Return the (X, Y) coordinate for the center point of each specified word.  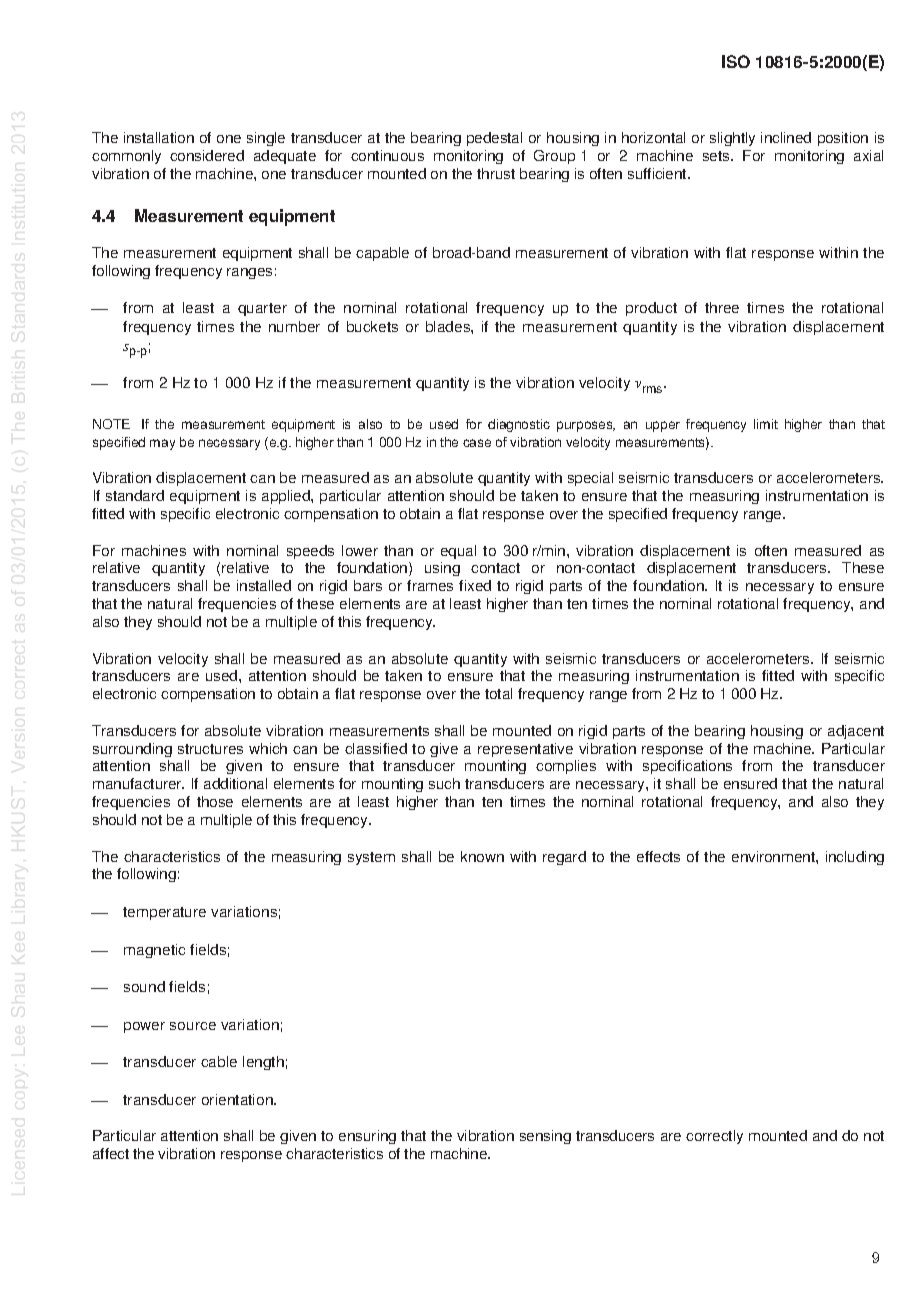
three (722, 307)
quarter (262, 309)
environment (774, 856)
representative (525, 750)
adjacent (856, 732)
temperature (164, 913)
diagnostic (519, 425)
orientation (238, 1099)
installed (264, 585)
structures (210, 749)
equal (458, 552)
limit (766, 424)
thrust (496, 173)
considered (207, 155)
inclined (786, 137)
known (482, 856)
